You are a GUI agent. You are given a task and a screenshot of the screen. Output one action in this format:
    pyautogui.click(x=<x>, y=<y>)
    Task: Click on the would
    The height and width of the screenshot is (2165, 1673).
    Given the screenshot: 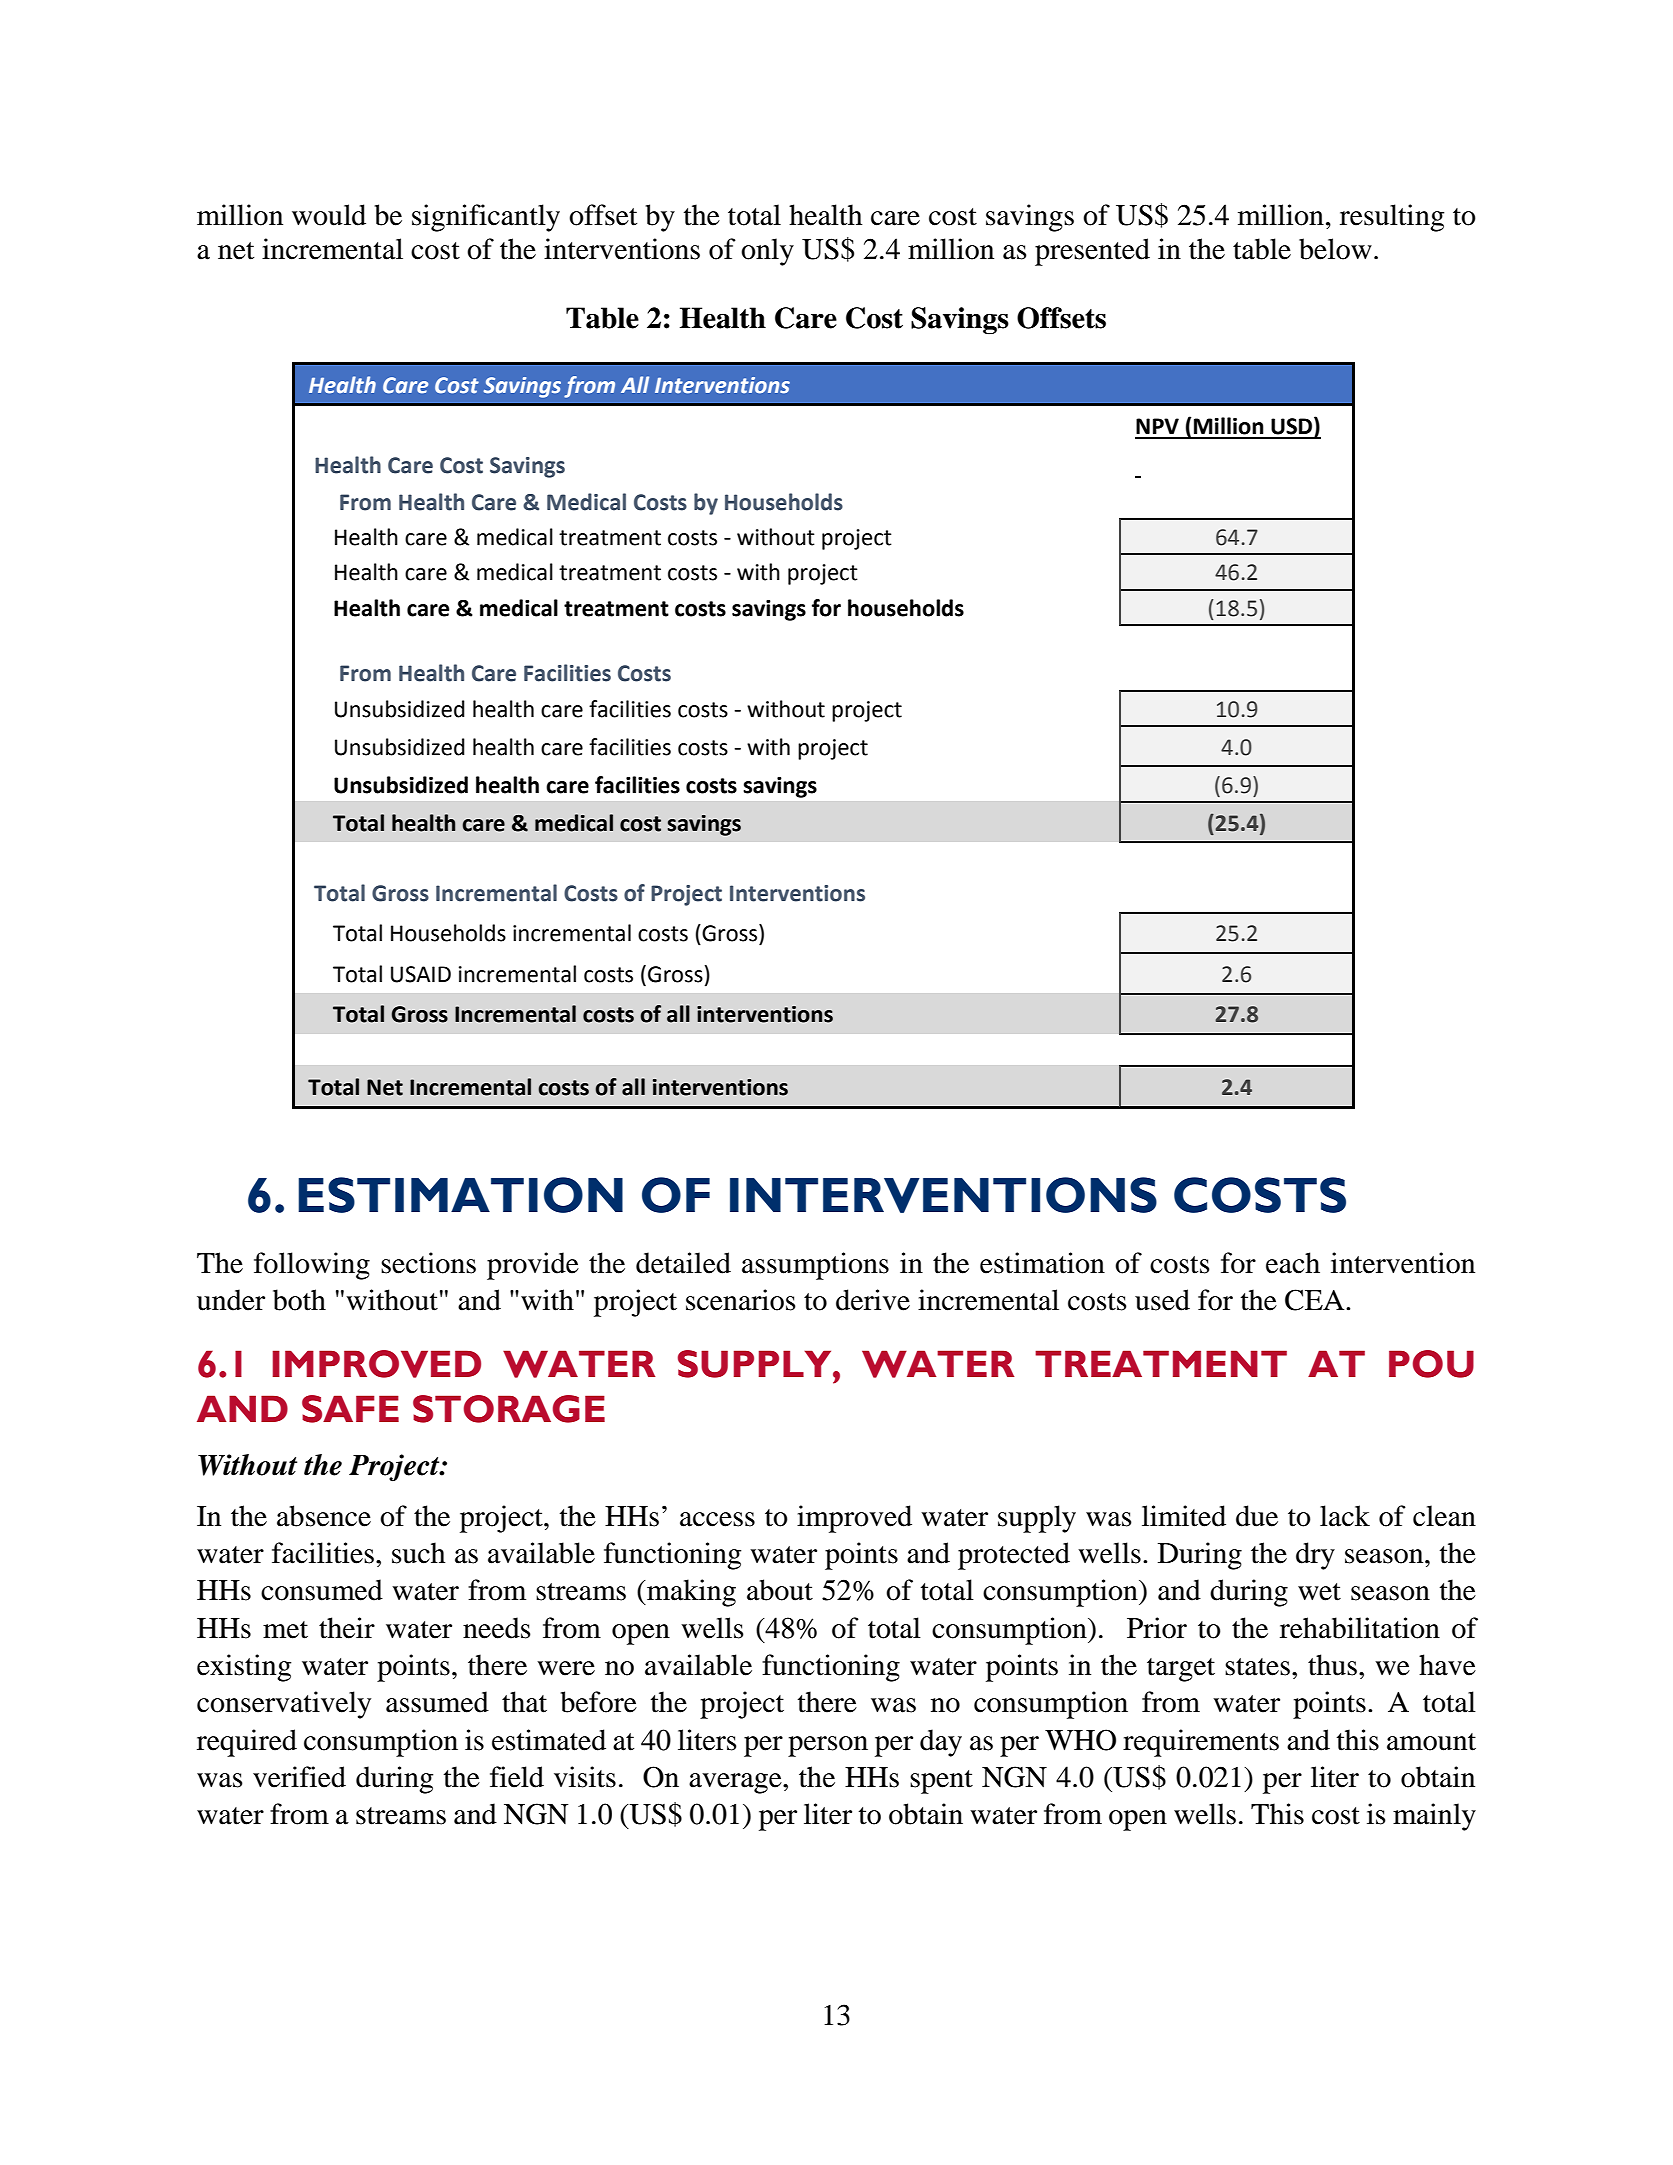 What is the action you would take?
    pyautogui.click(x=329, y=215)
